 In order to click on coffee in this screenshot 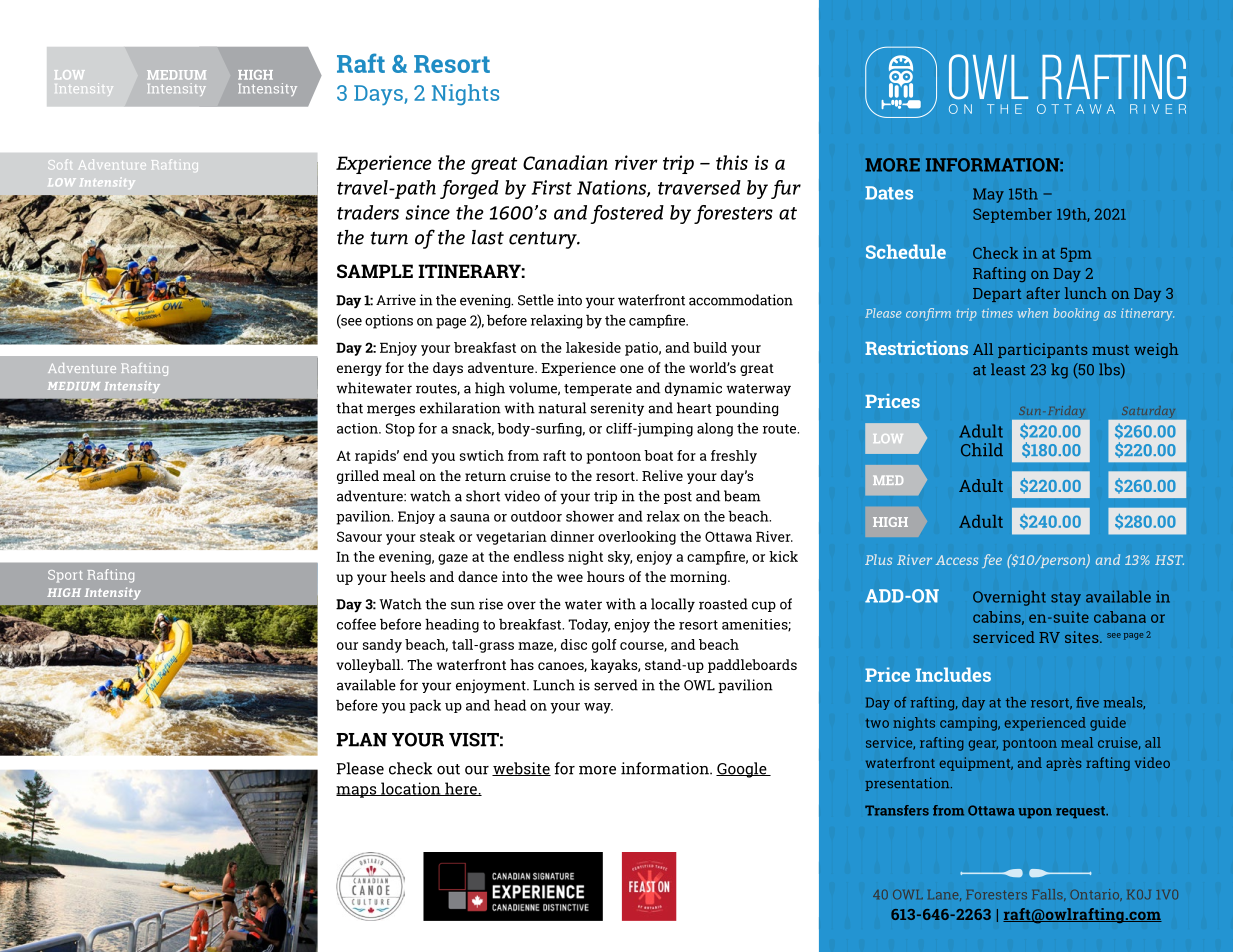, I will do `click(356, 624)`.
